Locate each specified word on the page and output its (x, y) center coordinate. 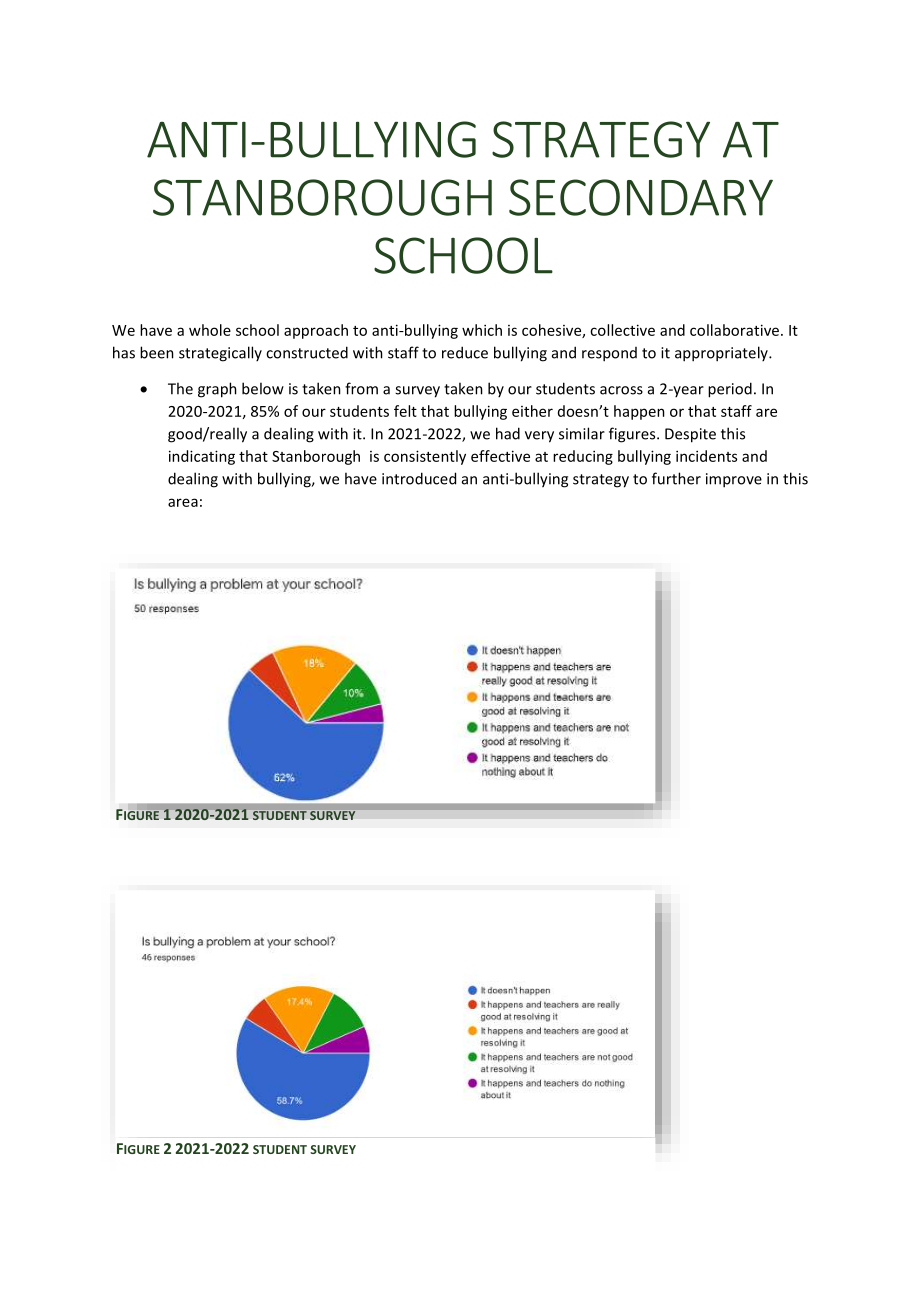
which (482, 330)
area (183, 502)
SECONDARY (641, 197)
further (676, 478)
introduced (419, 478)
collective (622, 330)
